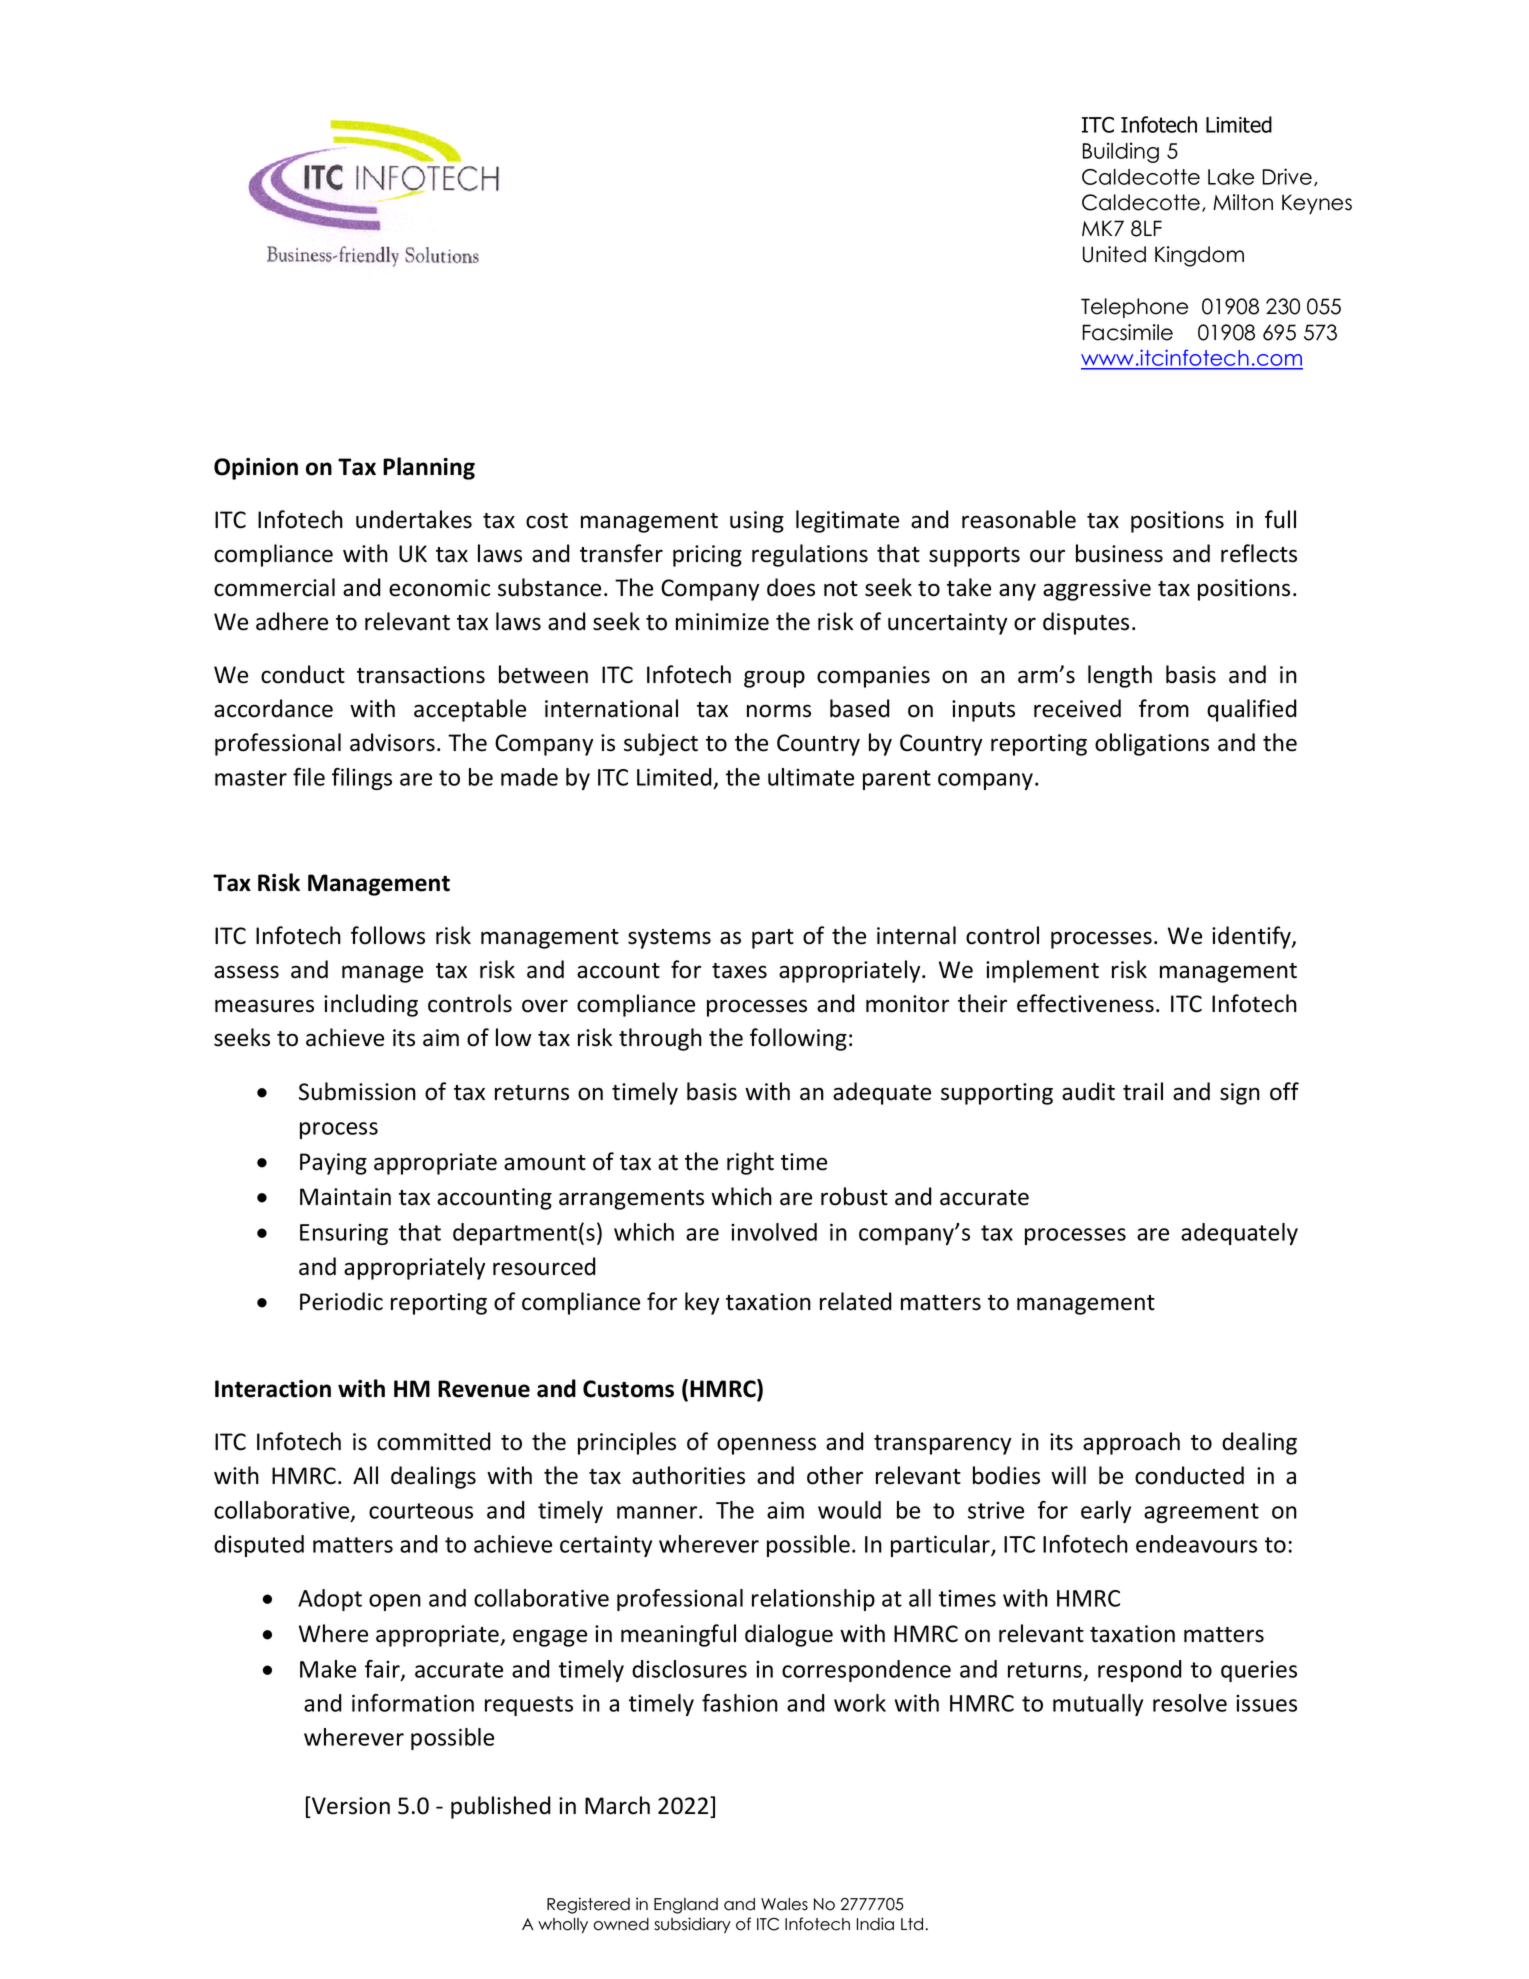 This image has height=1979, width=1529. Describe the element at coordinates (429, 468) in the image. I see `Planning` at that location.
